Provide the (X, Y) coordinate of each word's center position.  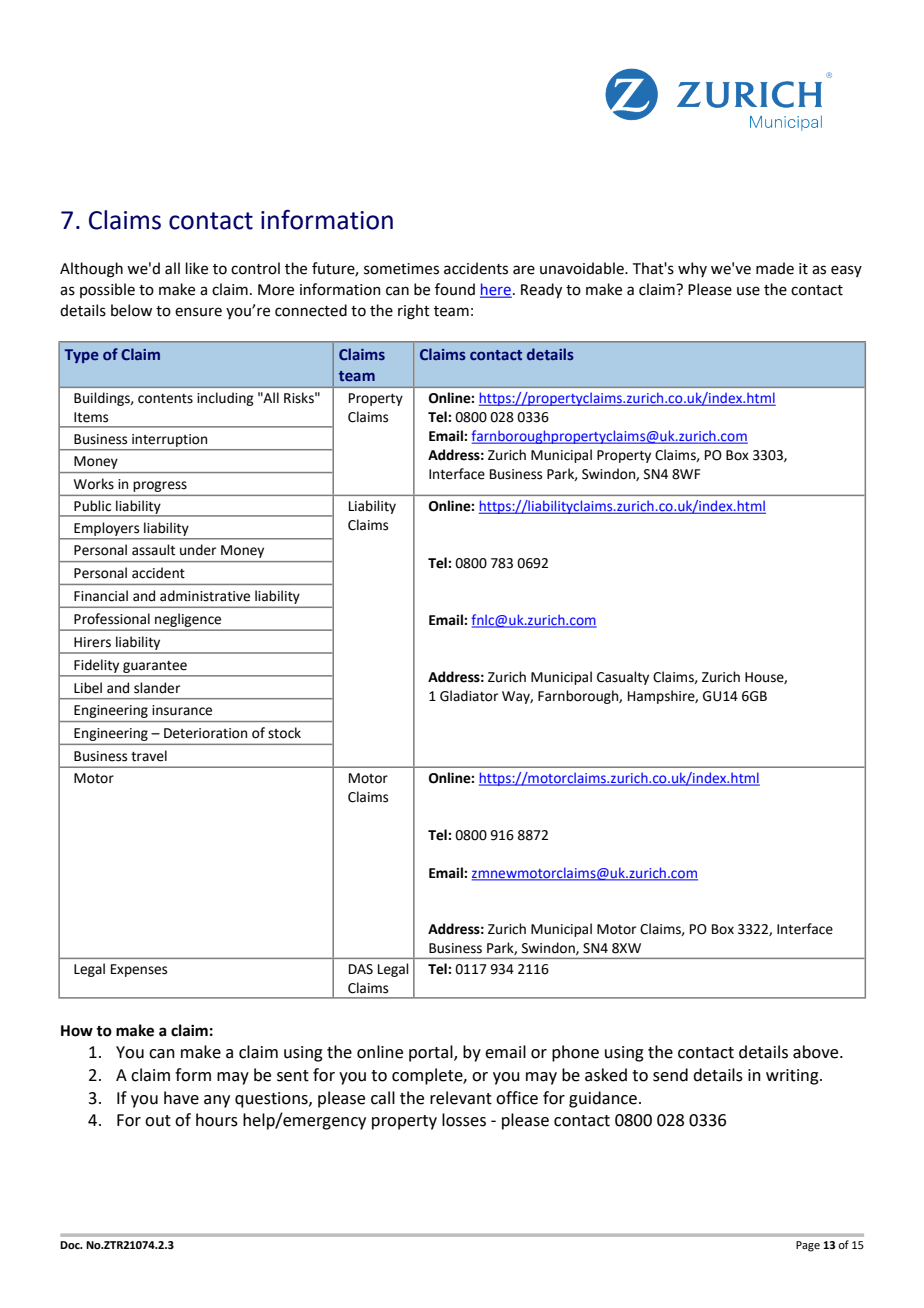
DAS (361, 969)
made (775, 268)
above (817, 1052)
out (158, 1121)
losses (464, 1120)
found (455, 289)
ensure (198, 312)
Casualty (623, 678)
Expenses (139, 970)
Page (808, 1246)
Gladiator (469, 696)
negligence (188, 620)
